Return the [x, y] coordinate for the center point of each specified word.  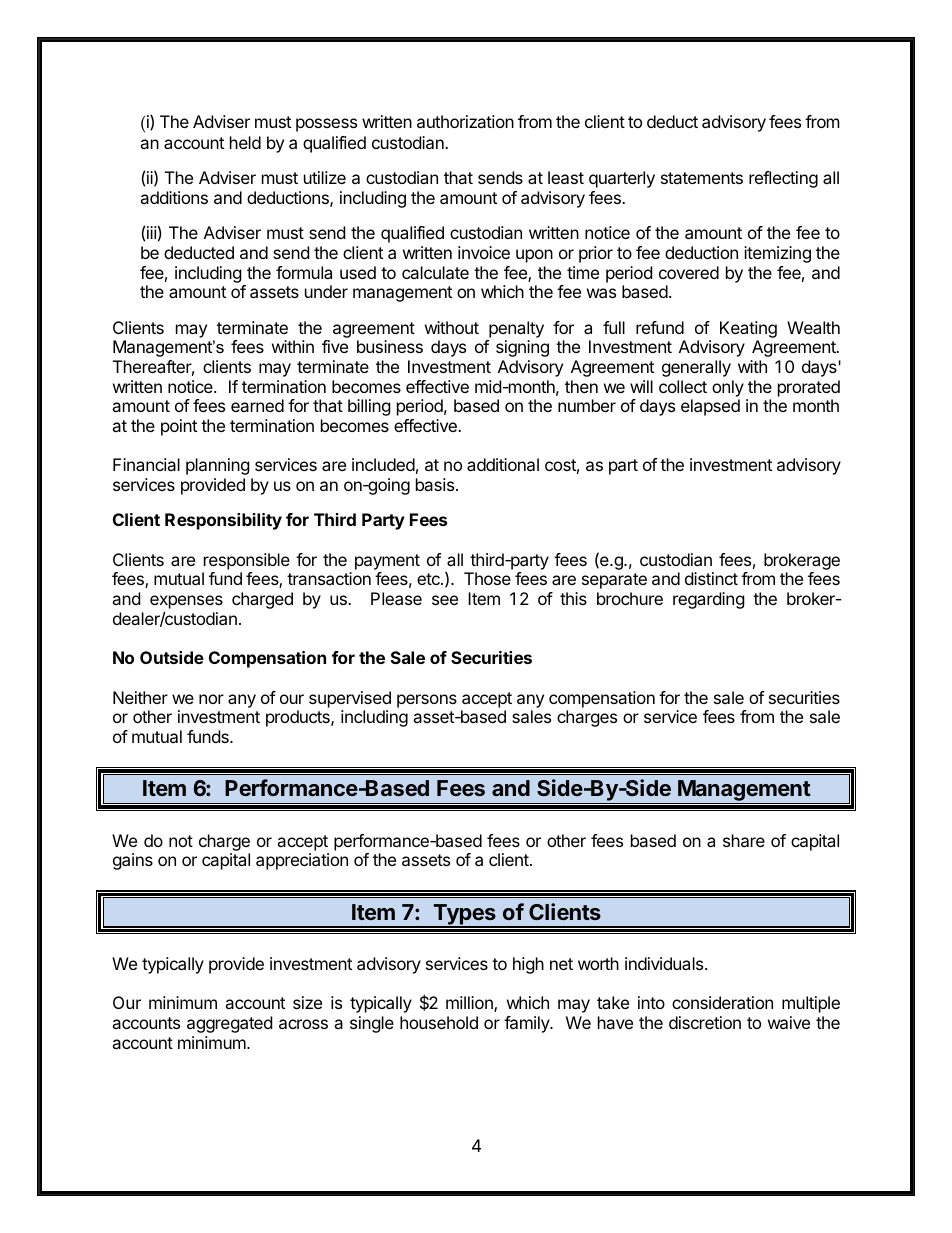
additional [503, 464]
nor [211, 699]
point [179, 427]
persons [427, 701]
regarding [709, 600]
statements [702, 178]
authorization [465, 121]
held [245, 142]
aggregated [229, 1024]
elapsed [710, 407]
